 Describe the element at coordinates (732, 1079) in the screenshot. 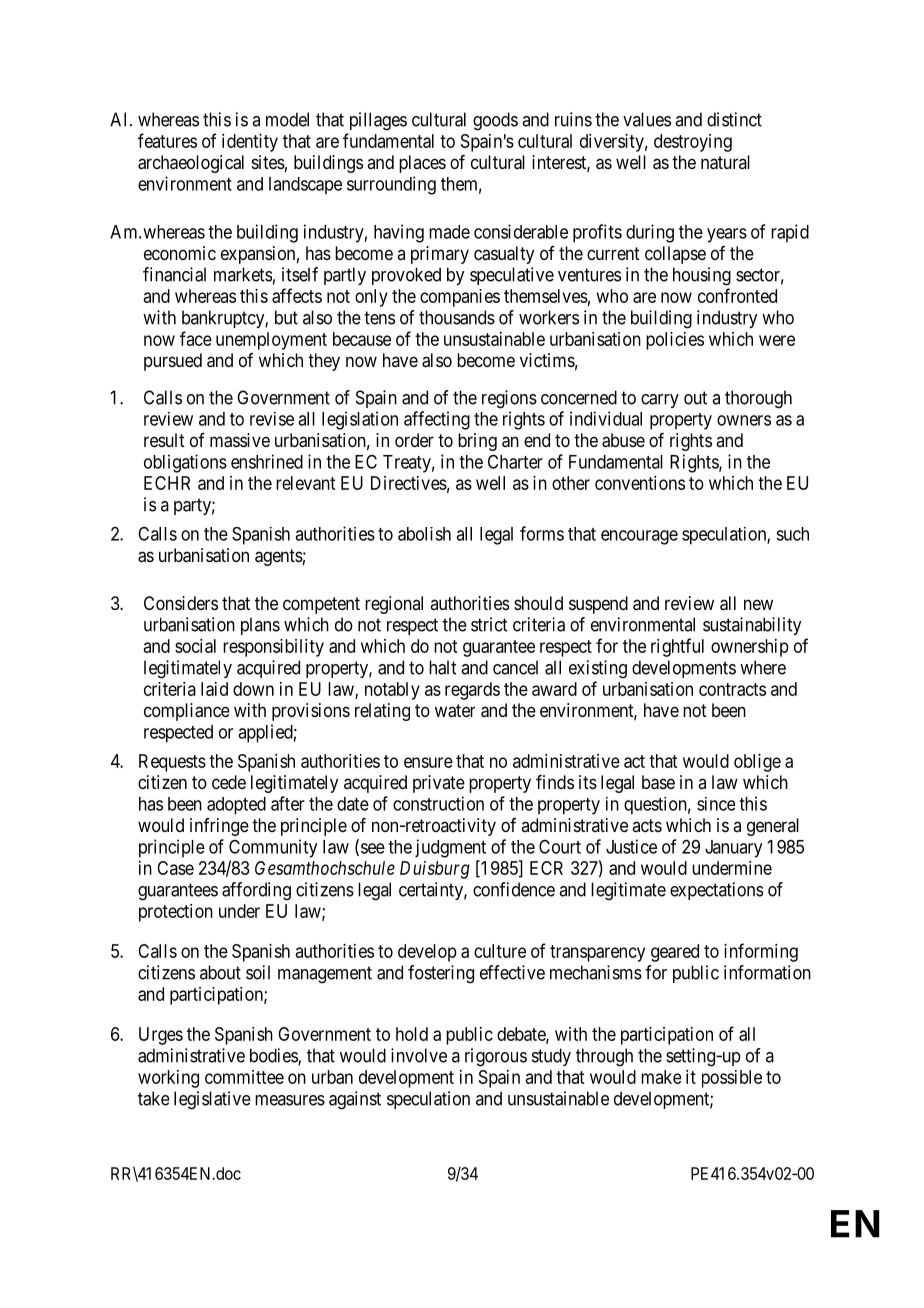

I see `possible` at that location.
